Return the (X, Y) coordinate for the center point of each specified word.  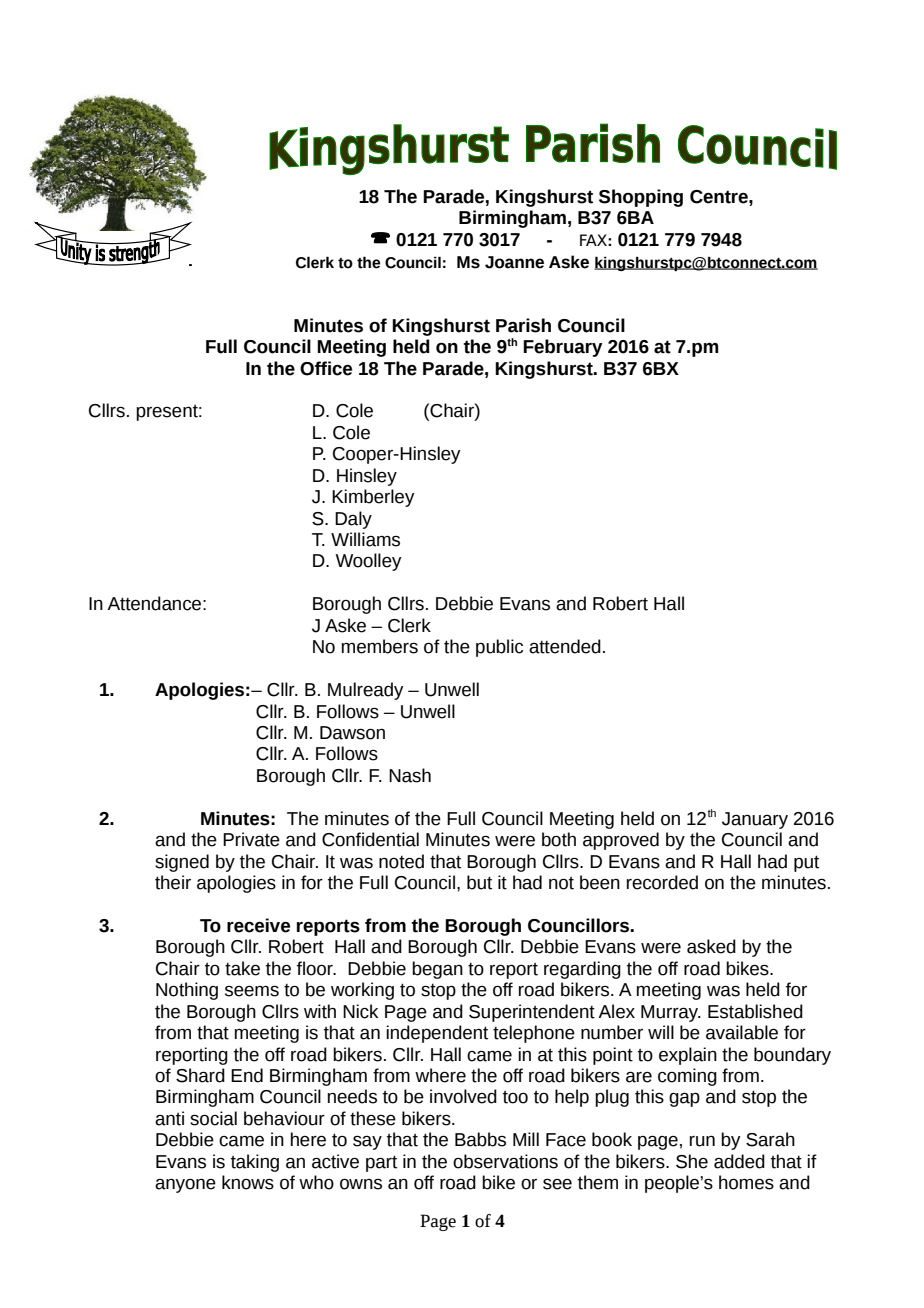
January (755, 820)
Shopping (641, 198)
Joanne (514, 262)
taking (255, 1163)
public (499, 648)
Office (326, 368)
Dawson (352, 733)
